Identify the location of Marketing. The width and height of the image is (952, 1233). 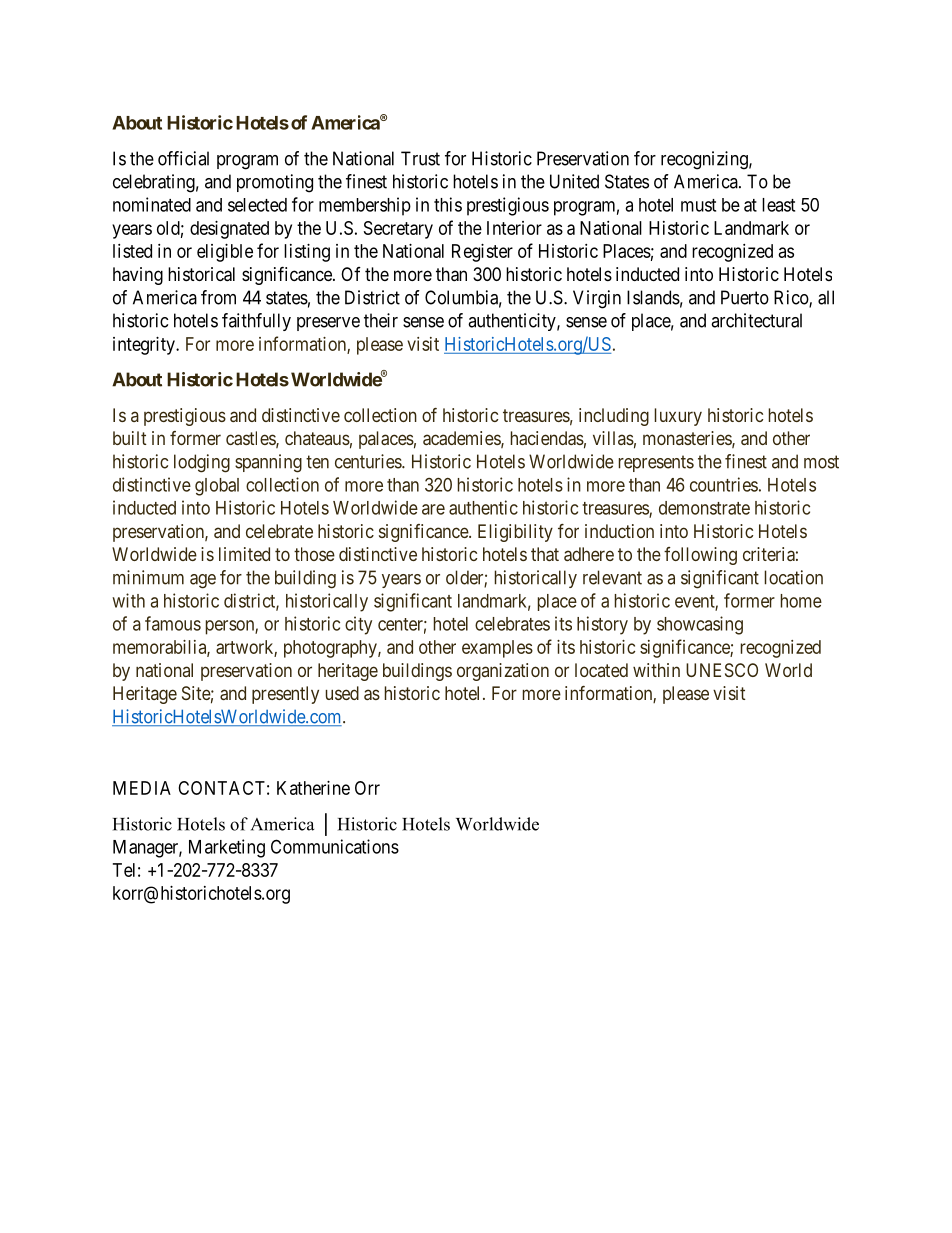
(227, 848).
